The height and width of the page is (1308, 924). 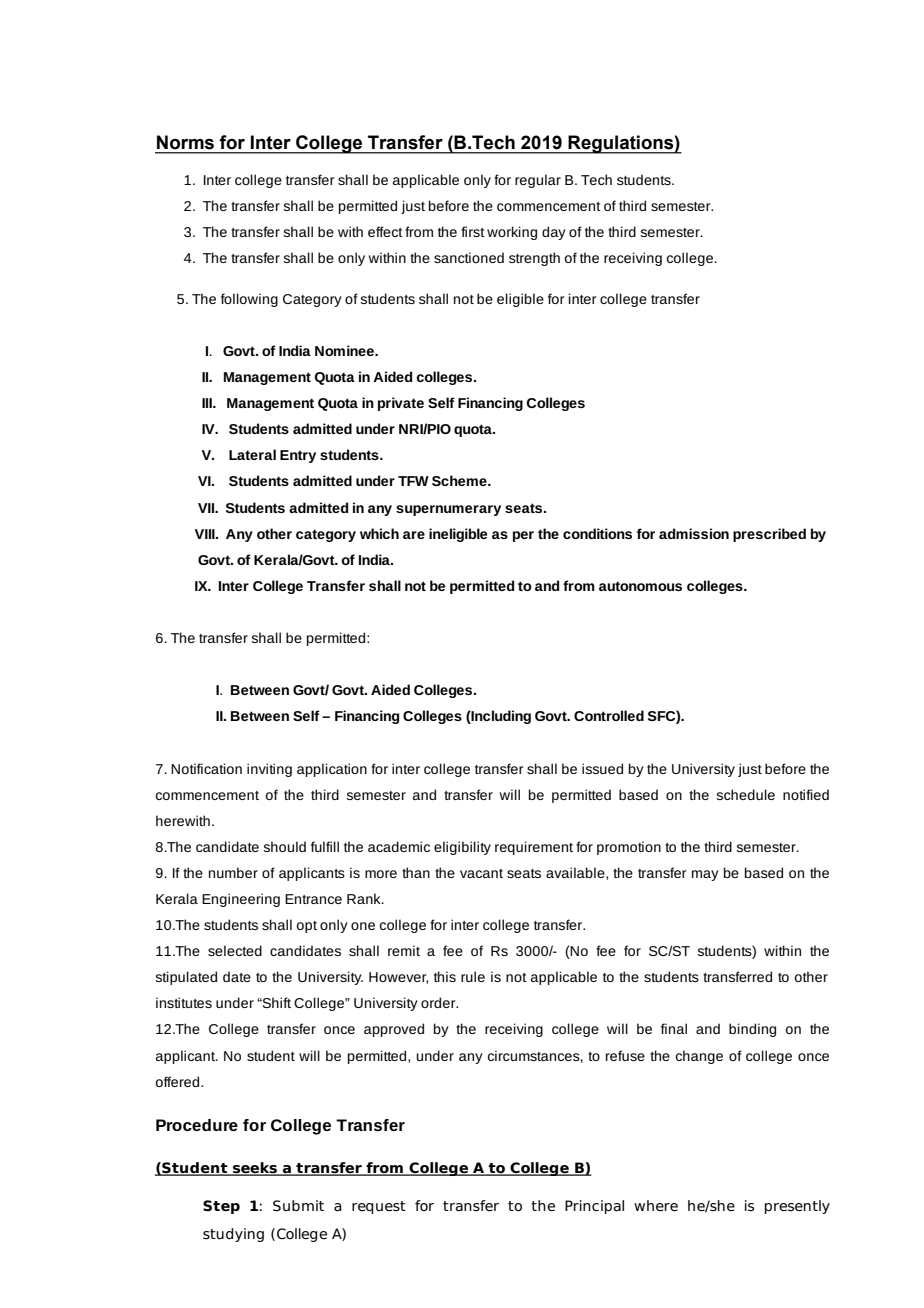 What do you see at coordinates (694, 533) in the page?
I see `admission` at bounding box center [694, 533].
